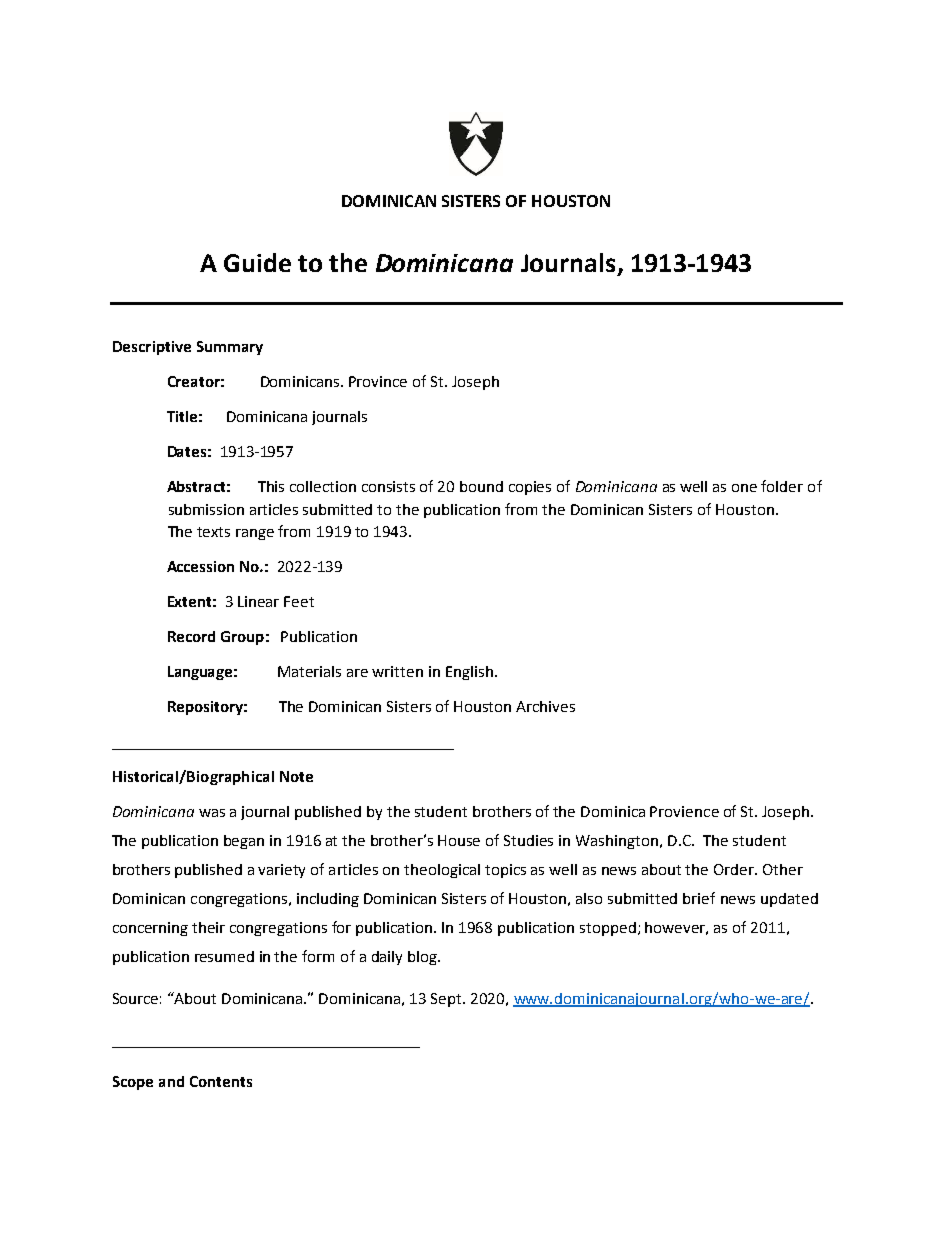 This image has height=1233, width=952. Describe the element at coordinates (213, 532) in the image. I see `texts` at that location.
